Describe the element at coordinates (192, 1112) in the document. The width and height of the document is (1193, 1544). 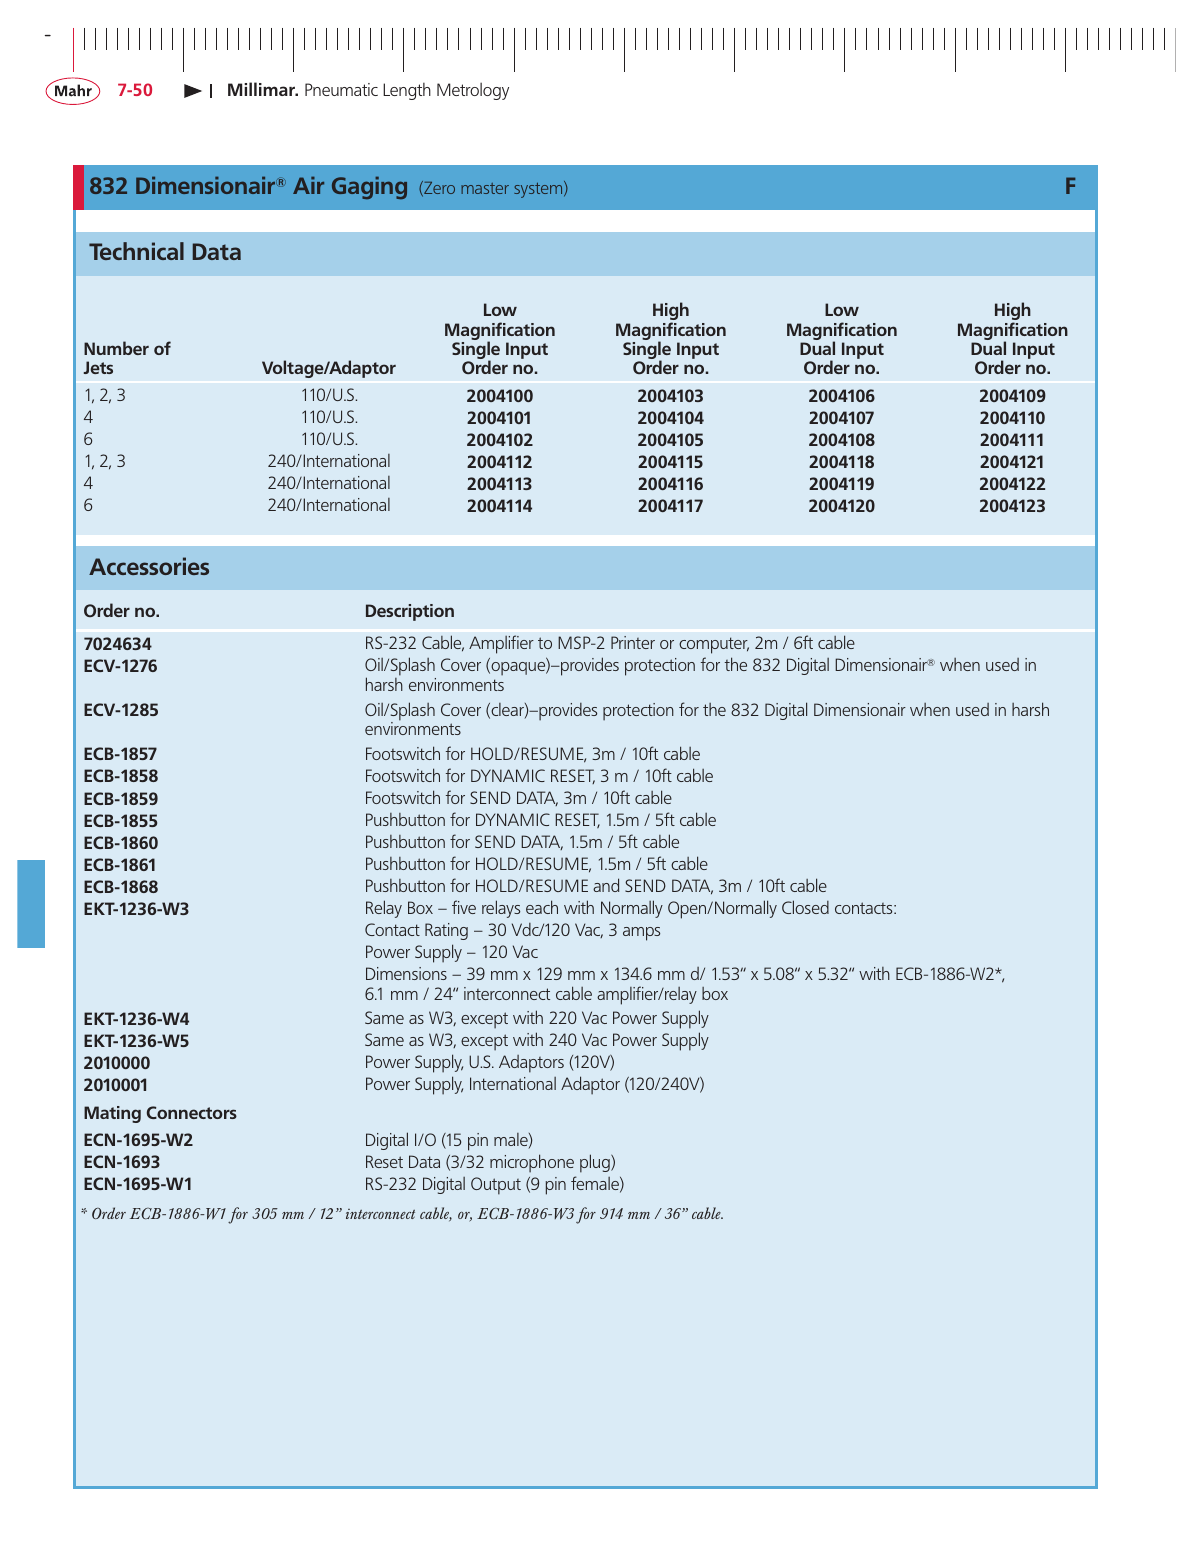
I see `Connectors` at that location.
